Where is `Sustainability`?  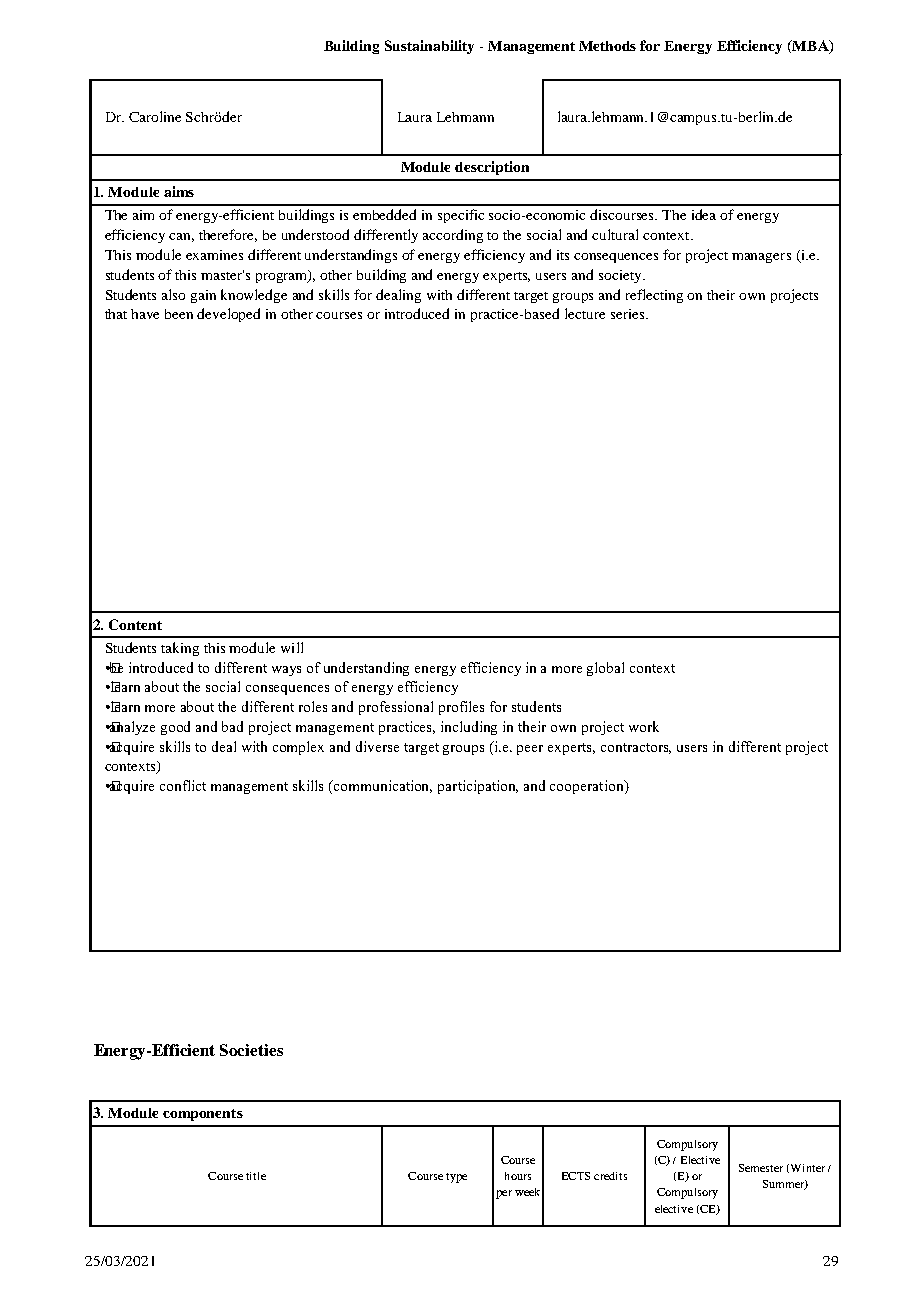
Sustainability is located at coordinates (429, 47).
